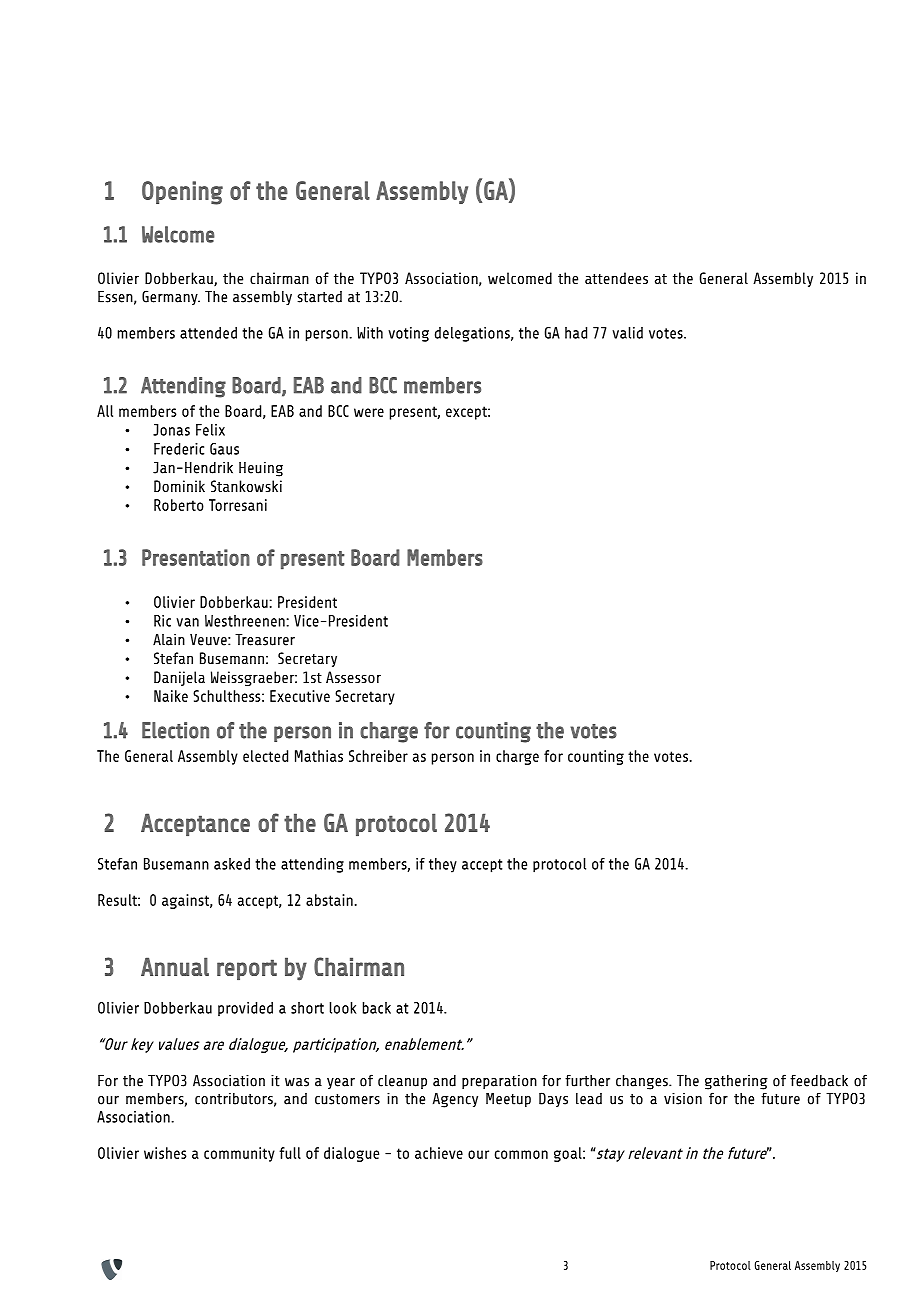 Image resolution: width=924 pixels, height=1308 pixels. I want to click on Schreiber, so click(378, 756).
